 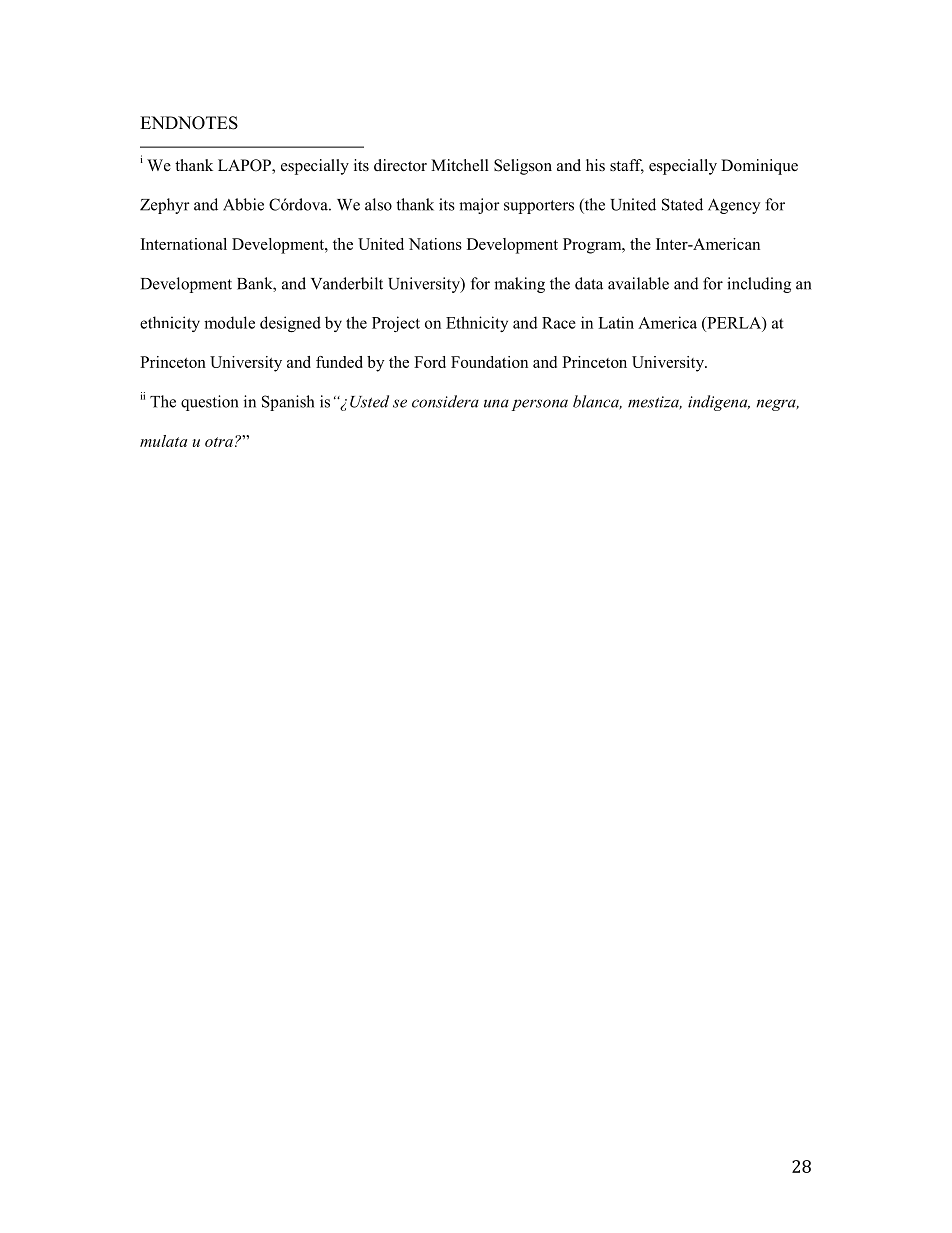 What do you see at coordinates (396, 324) in the image?
I see `Project` at bounding box center [396, 324].
